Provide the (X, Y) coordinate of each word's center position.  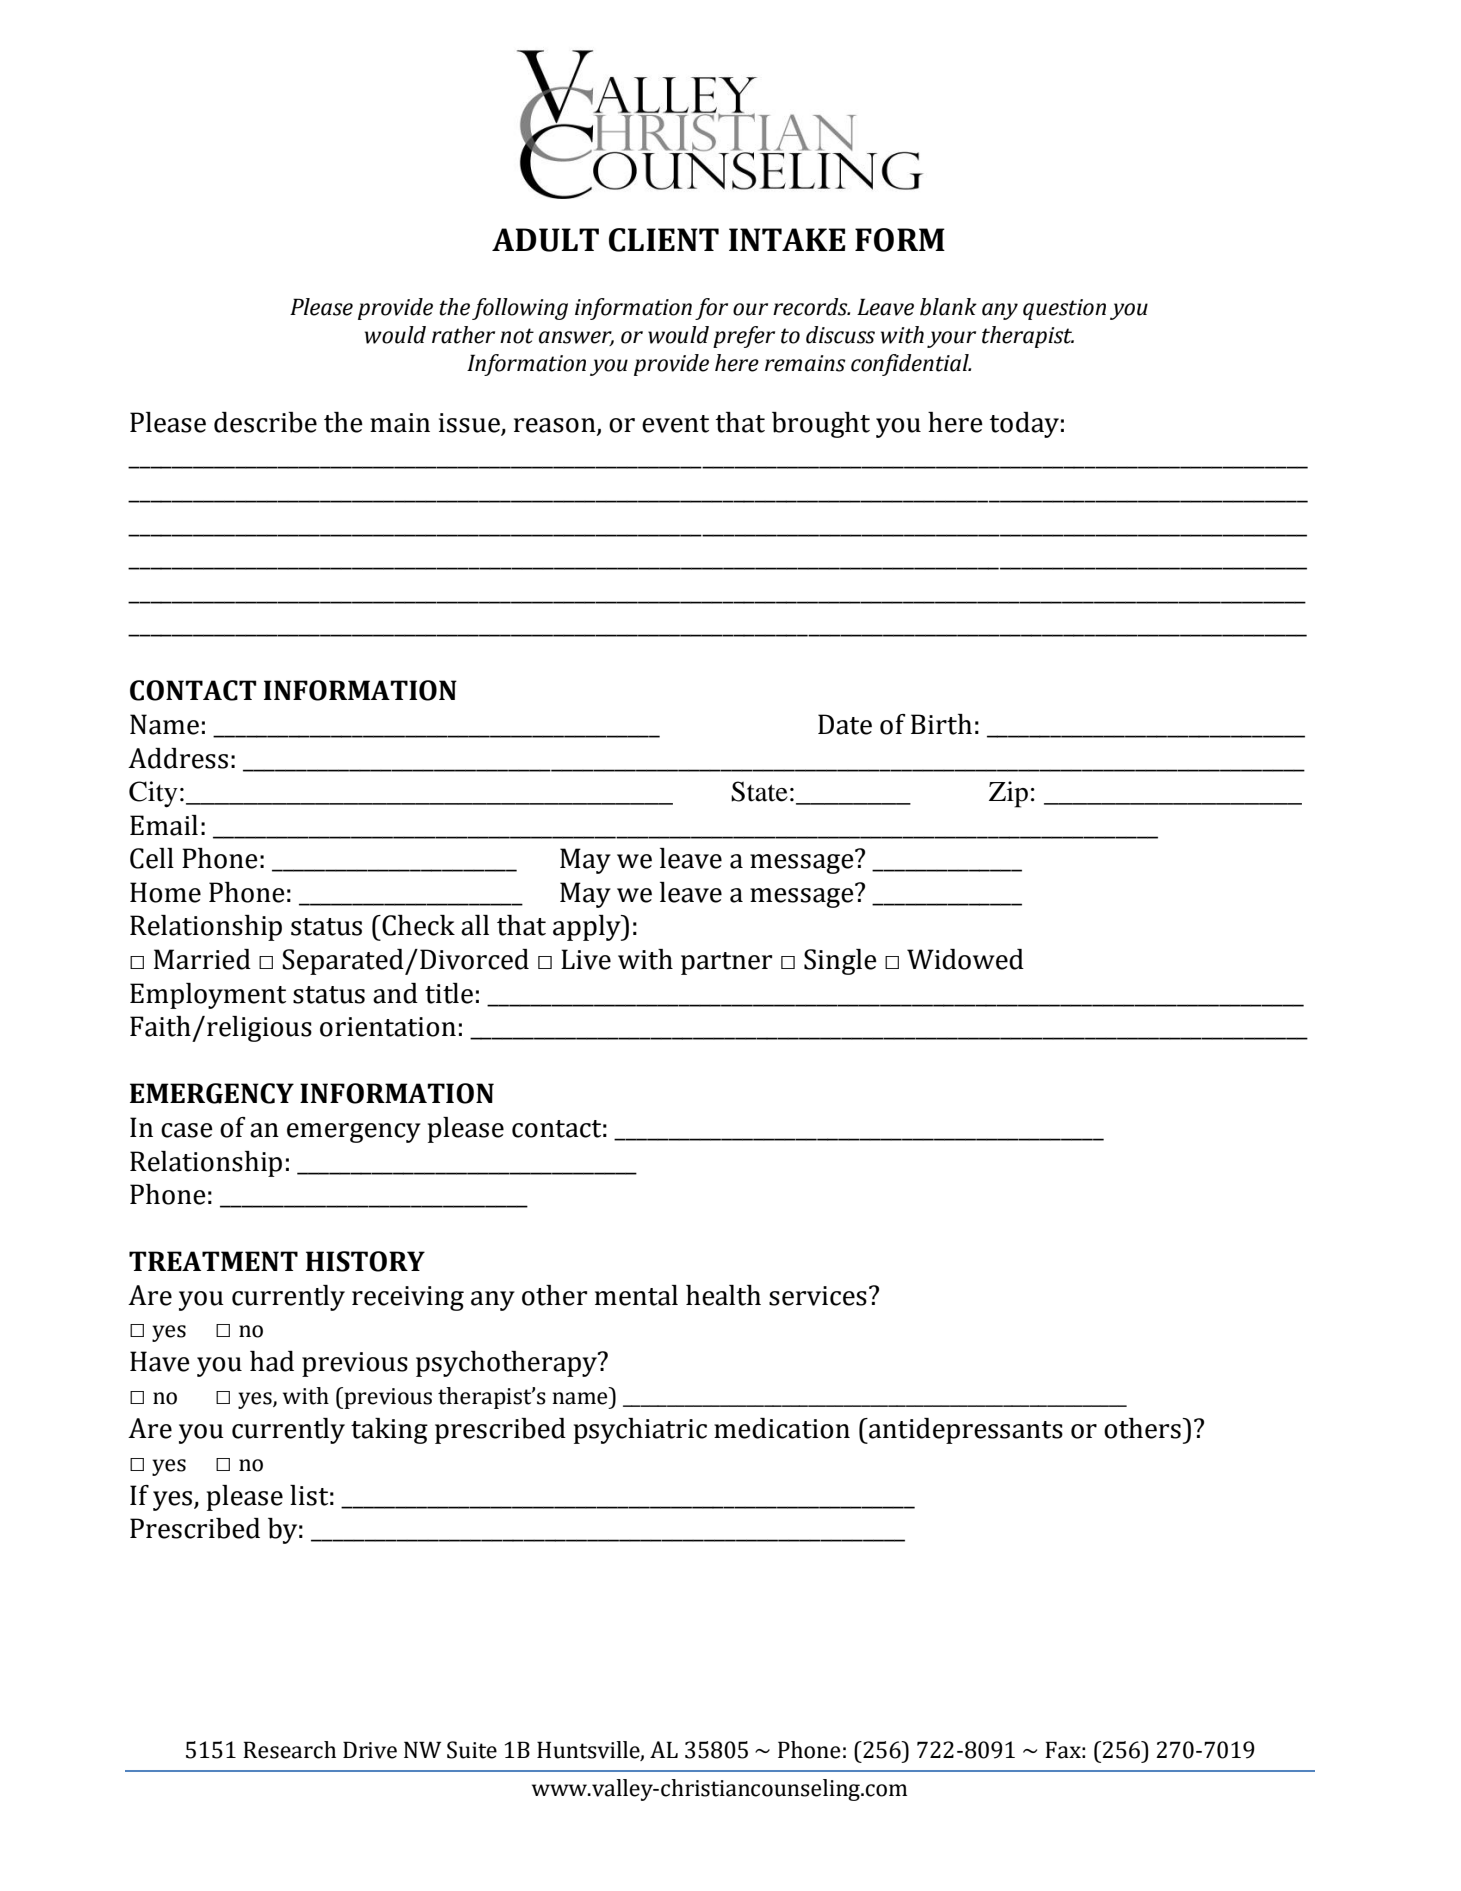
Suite (472, 1750)
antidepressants (965, 1431)
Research (289, 1750)
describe (265, 422)
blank (948, 307)
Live (586, 959)
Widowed (965, 959)
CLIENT (664, 240)
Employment (208, 996)
